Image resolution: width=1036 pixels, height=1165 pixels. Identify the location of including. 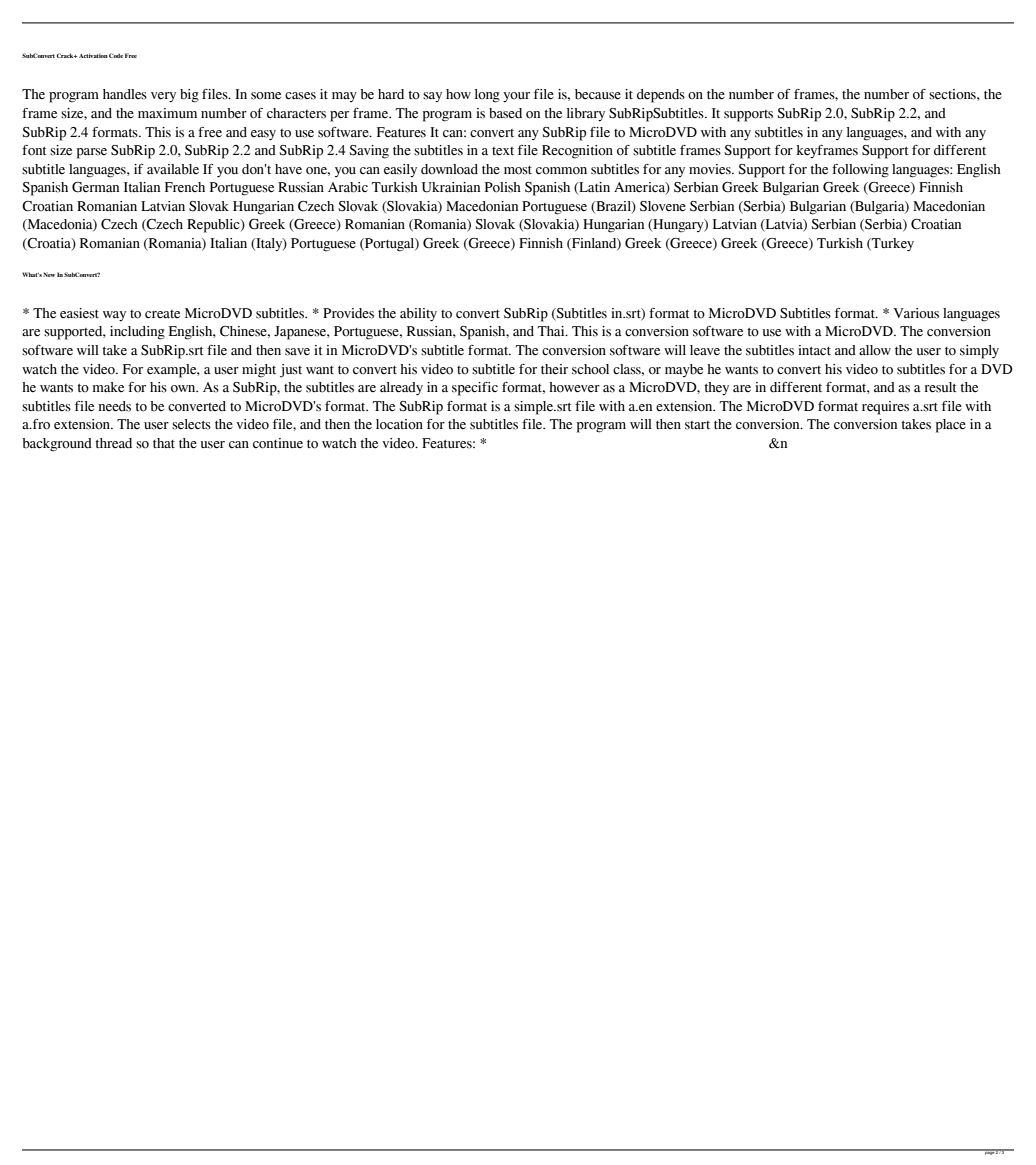
(137, 333).
